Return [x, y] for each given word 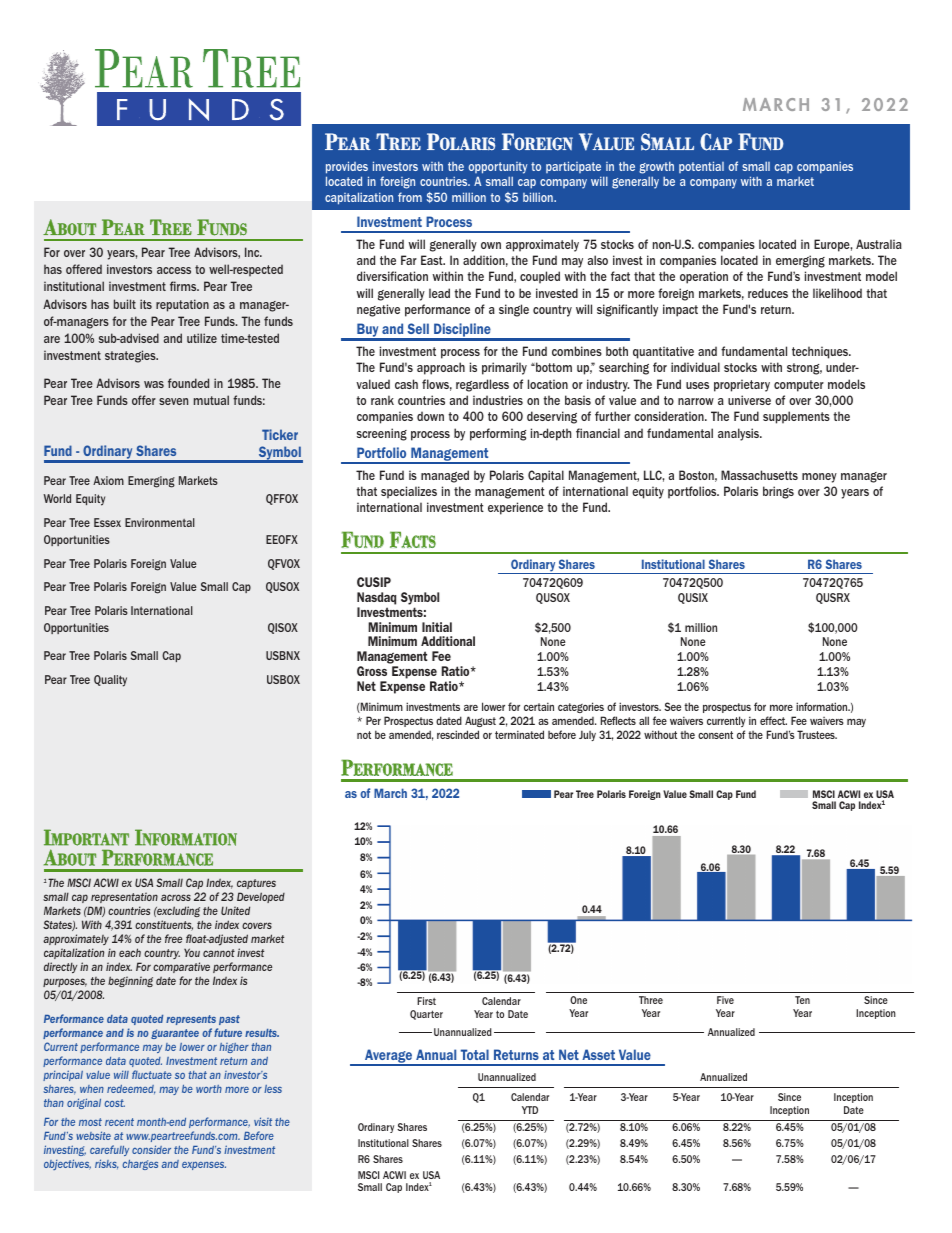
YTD [530, 1110]
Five [725, 1000]
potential [701, 167]
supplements [796, 417]
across [176, 897]
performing [498, 434]
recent [119, 1122]
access [174, 270]
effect [773, 720]
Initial [437, 627]
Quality [110, 681]
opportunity [498, 168]
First [426, 1001]
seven [173, 401]
